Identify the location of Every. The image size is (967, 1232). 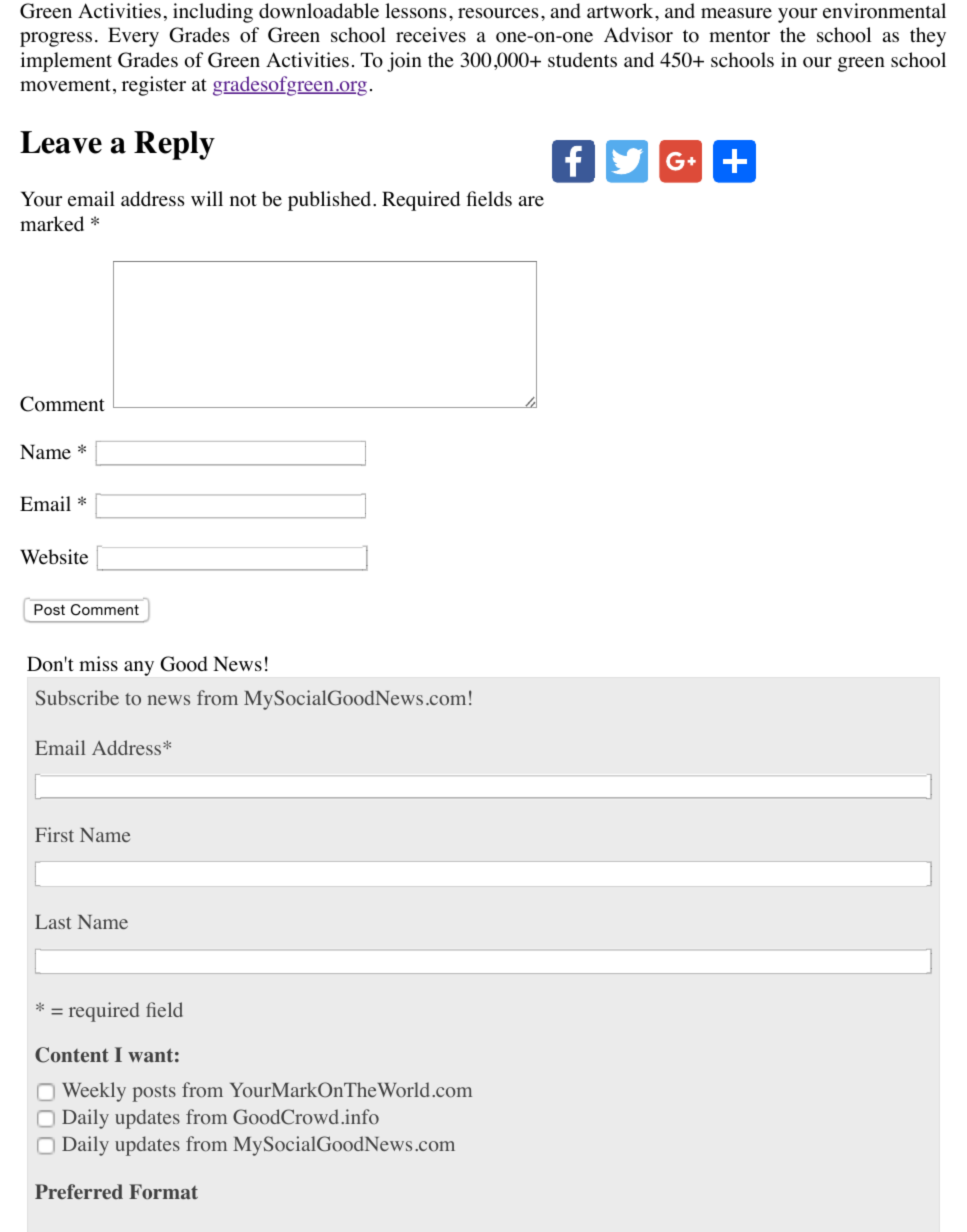
(133, 37).
